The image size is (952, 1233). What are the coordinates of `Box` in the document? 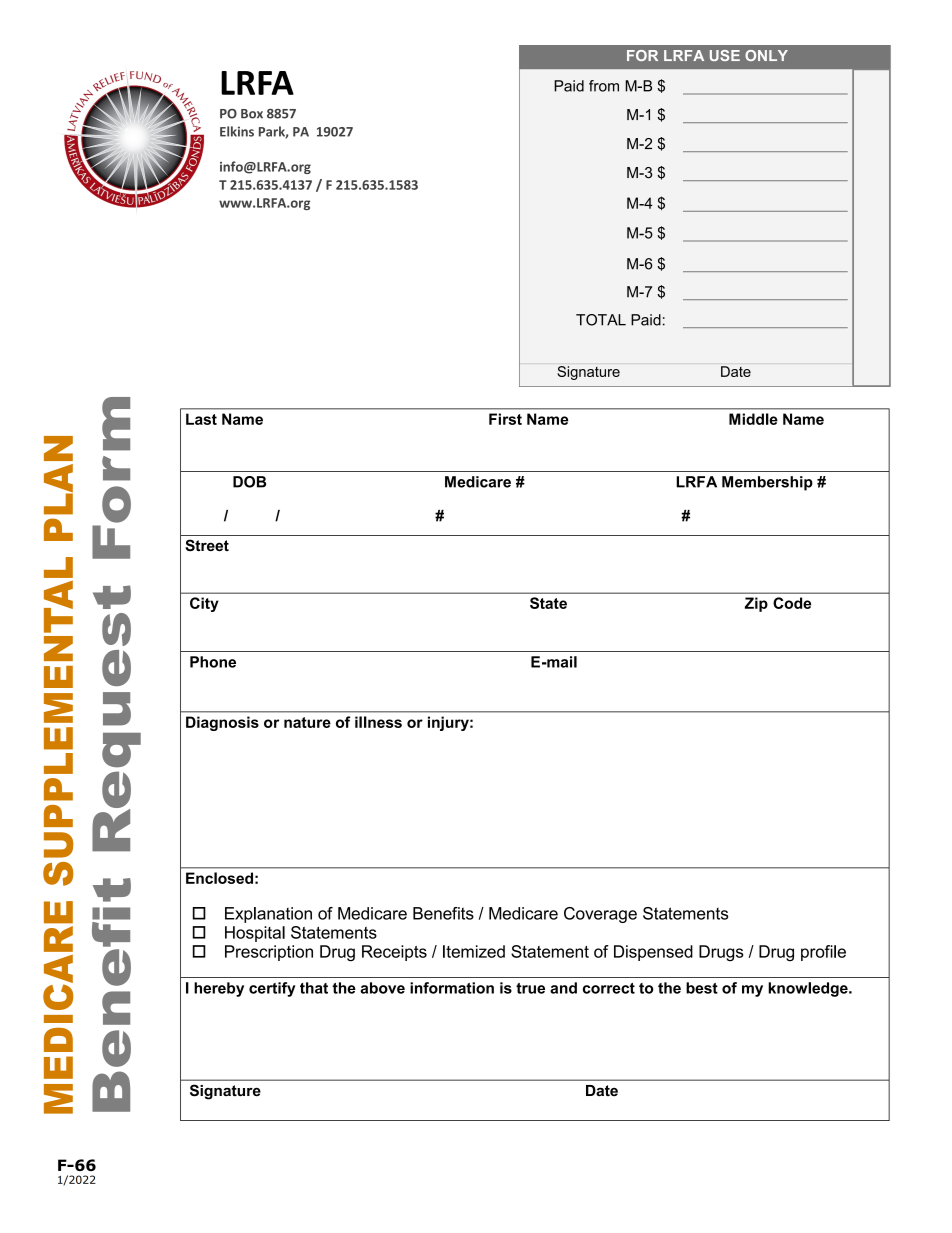 It's located at (252, 114).
